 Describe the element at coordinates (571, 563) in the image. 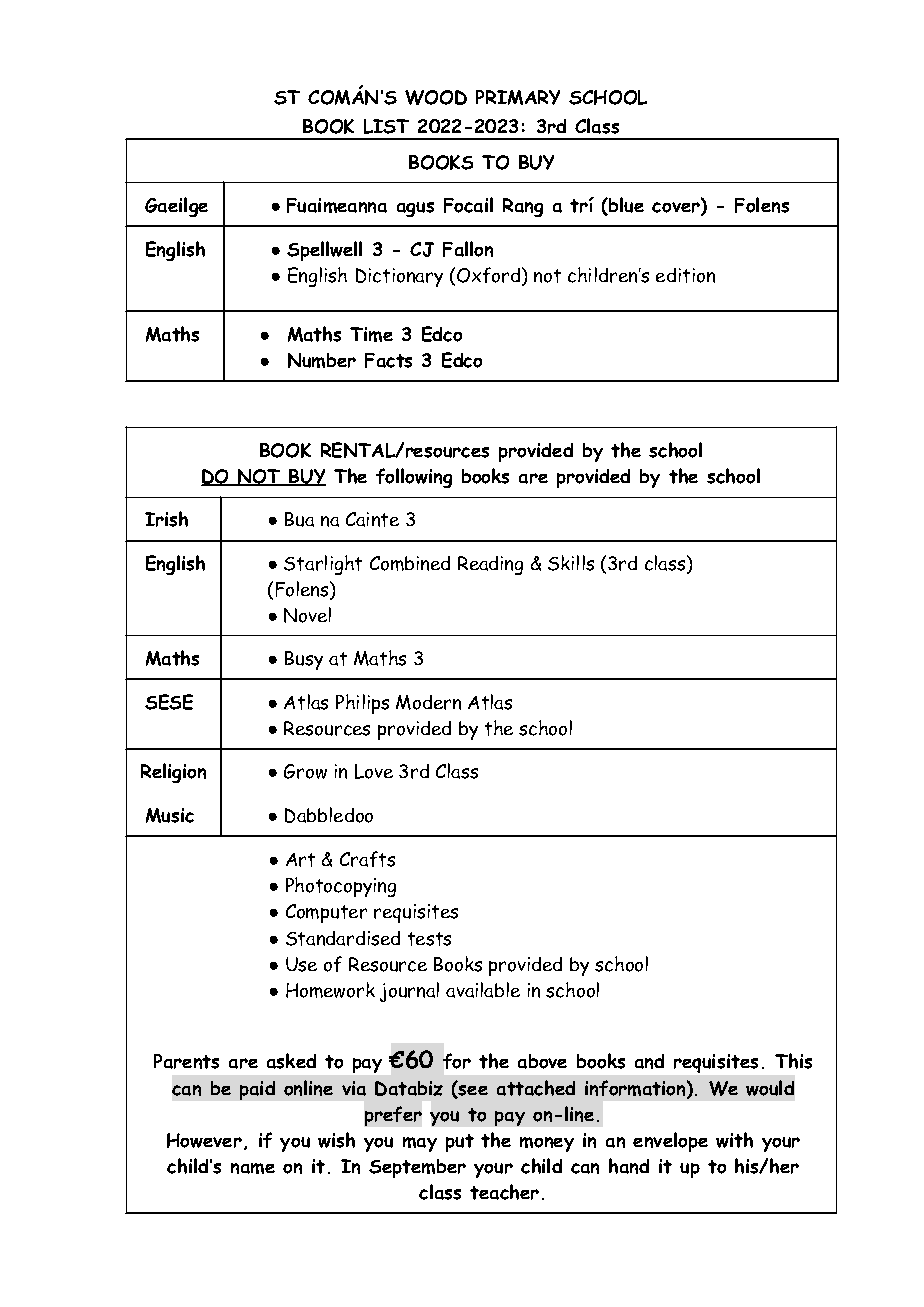

I see `Skills` at that location.
